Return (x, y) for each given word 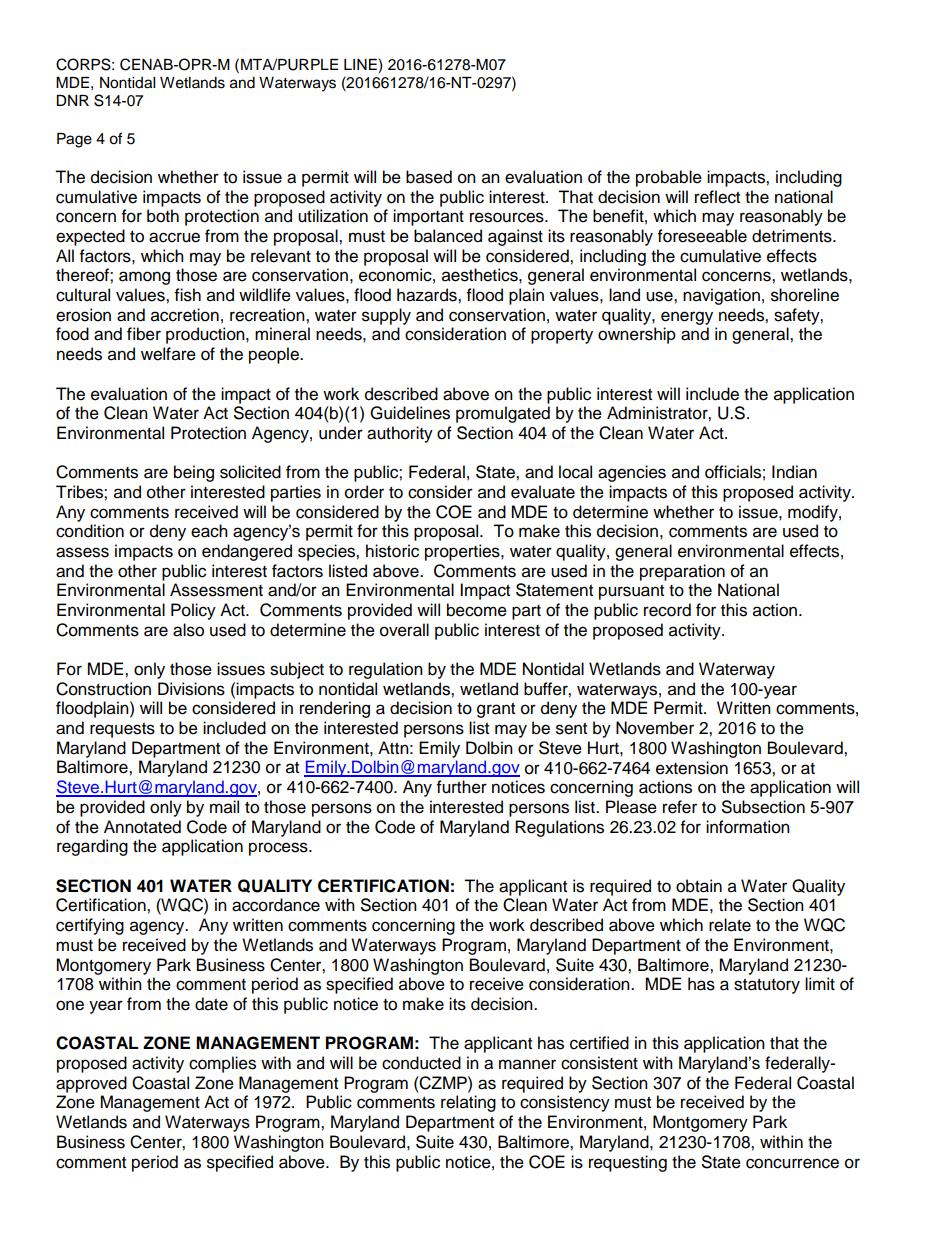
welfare (168, 354)
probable (669, 178)
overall (404, 630)
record (667, 610)
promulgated (503, 414)
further (462, 787)
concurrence (792, 1163)
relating (468, 1103)
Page (74, 140)
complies (222, 1064)
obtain (699, 886)
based (429, 177)
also (188, 630)
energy (687, 318)
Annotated (142, 827)
